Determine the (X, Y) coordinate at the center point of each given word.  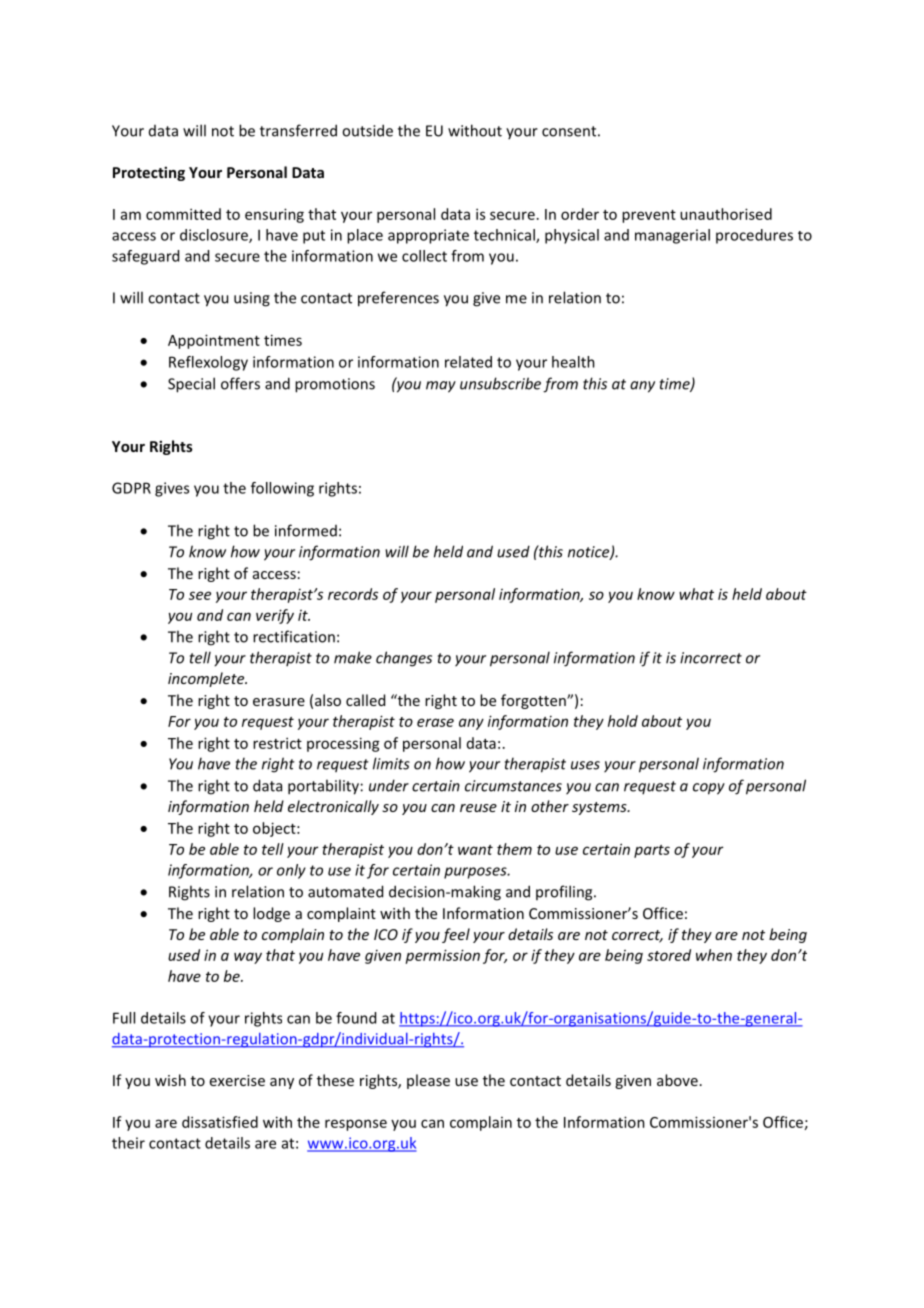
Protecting (149, 173)
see (200, 595)
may (441, 387)
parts (652, 851)
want (475, 850)
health (573, 362)
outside (367, 130)
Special (191, 385)
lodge (271, 914)
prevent (649, 216)
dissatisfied (220, 1122)
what (696, 594)
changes (404, 659)
